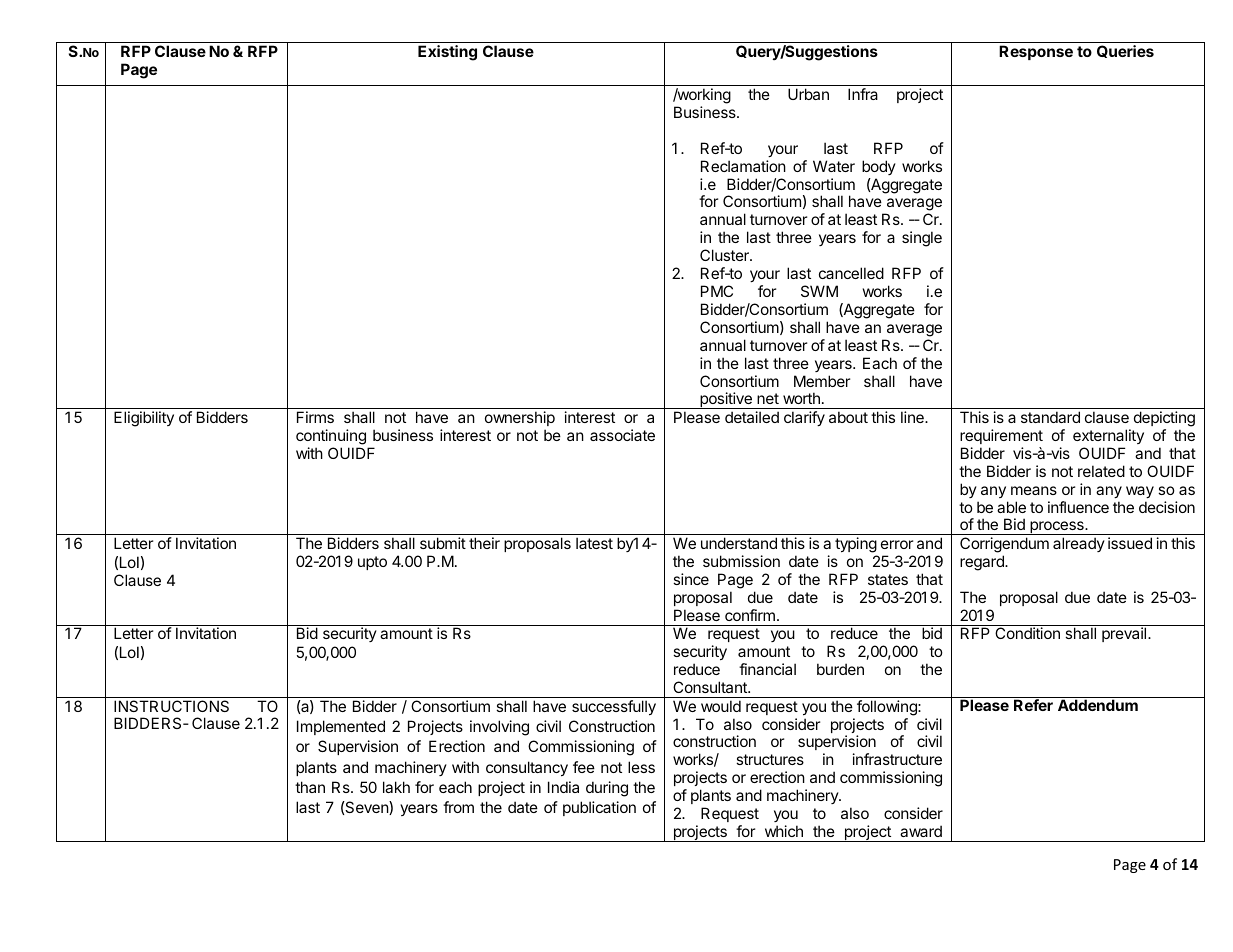 The width and height of the screenshot is (1233, 952). What do you see at coordinates (315, 417) in the screenshot?
I see `Firms` at bounding box center [315, 417].
